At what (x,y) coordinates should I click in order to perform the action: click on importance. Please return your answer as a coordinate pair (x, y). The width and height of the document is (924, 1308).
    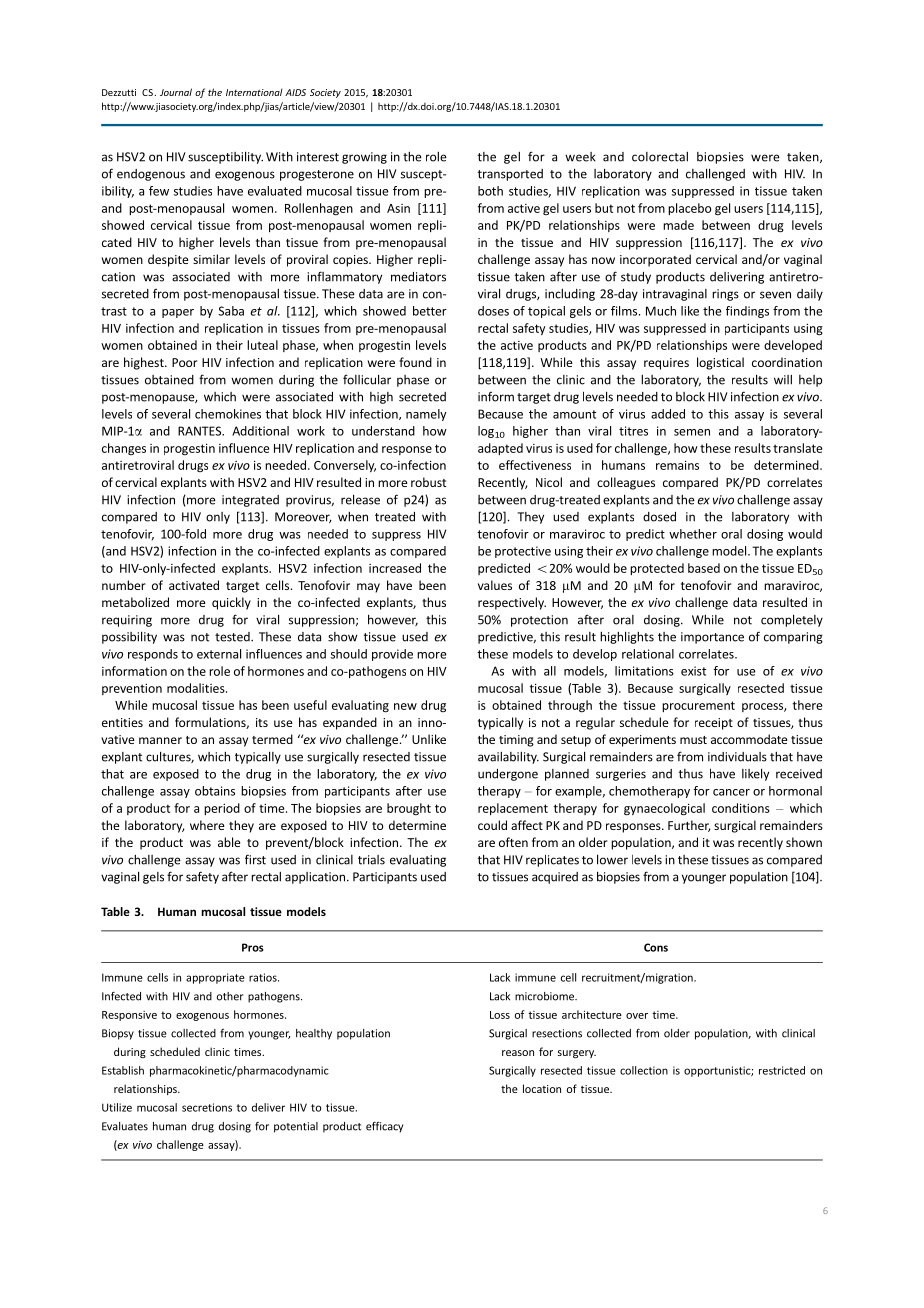
    Looking at the image, I should click on (712, 638).
